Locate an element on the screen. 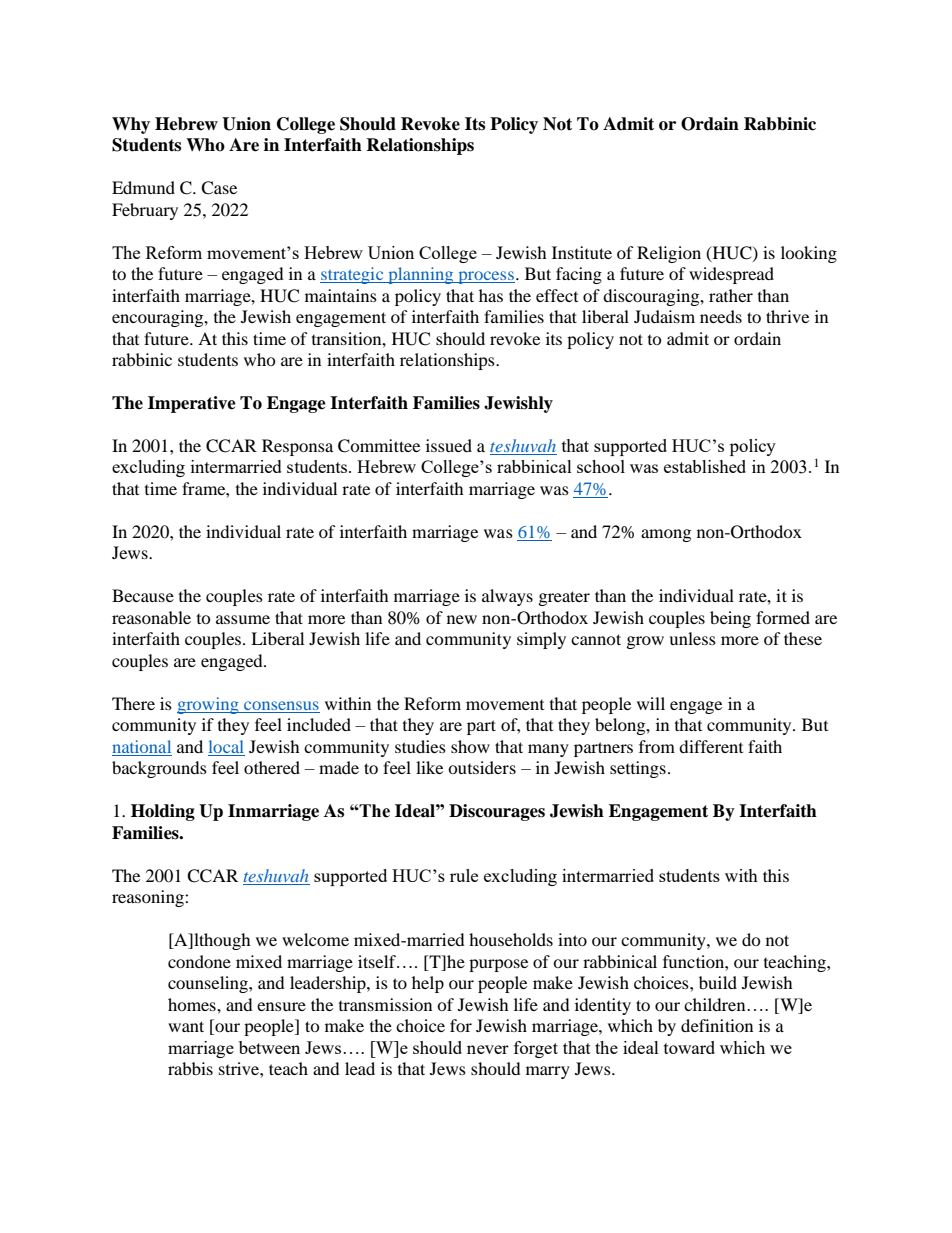  Religion is located at coordinates (669, 254).
